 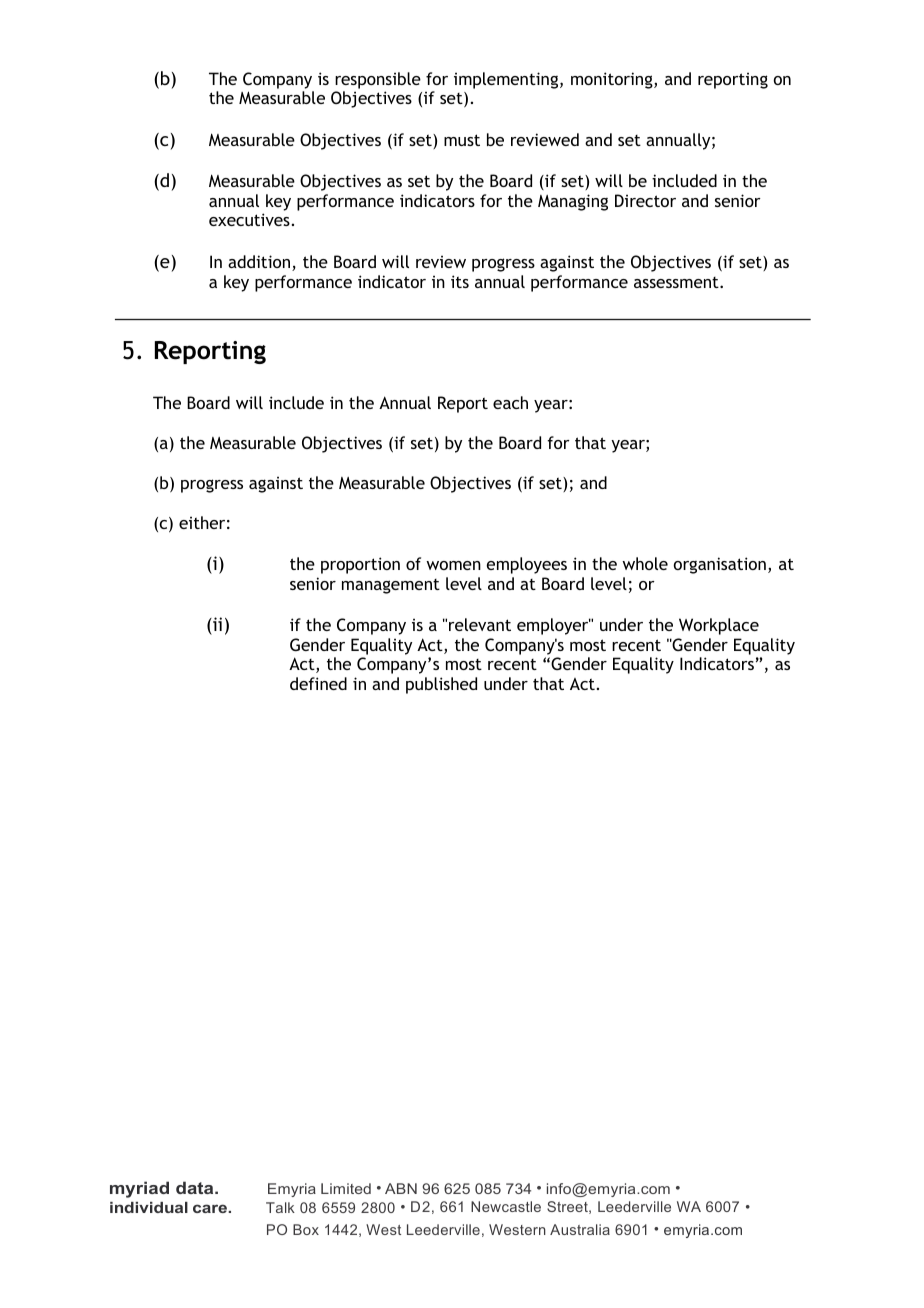 I want to click on executives, so click(x=249, y=219).
